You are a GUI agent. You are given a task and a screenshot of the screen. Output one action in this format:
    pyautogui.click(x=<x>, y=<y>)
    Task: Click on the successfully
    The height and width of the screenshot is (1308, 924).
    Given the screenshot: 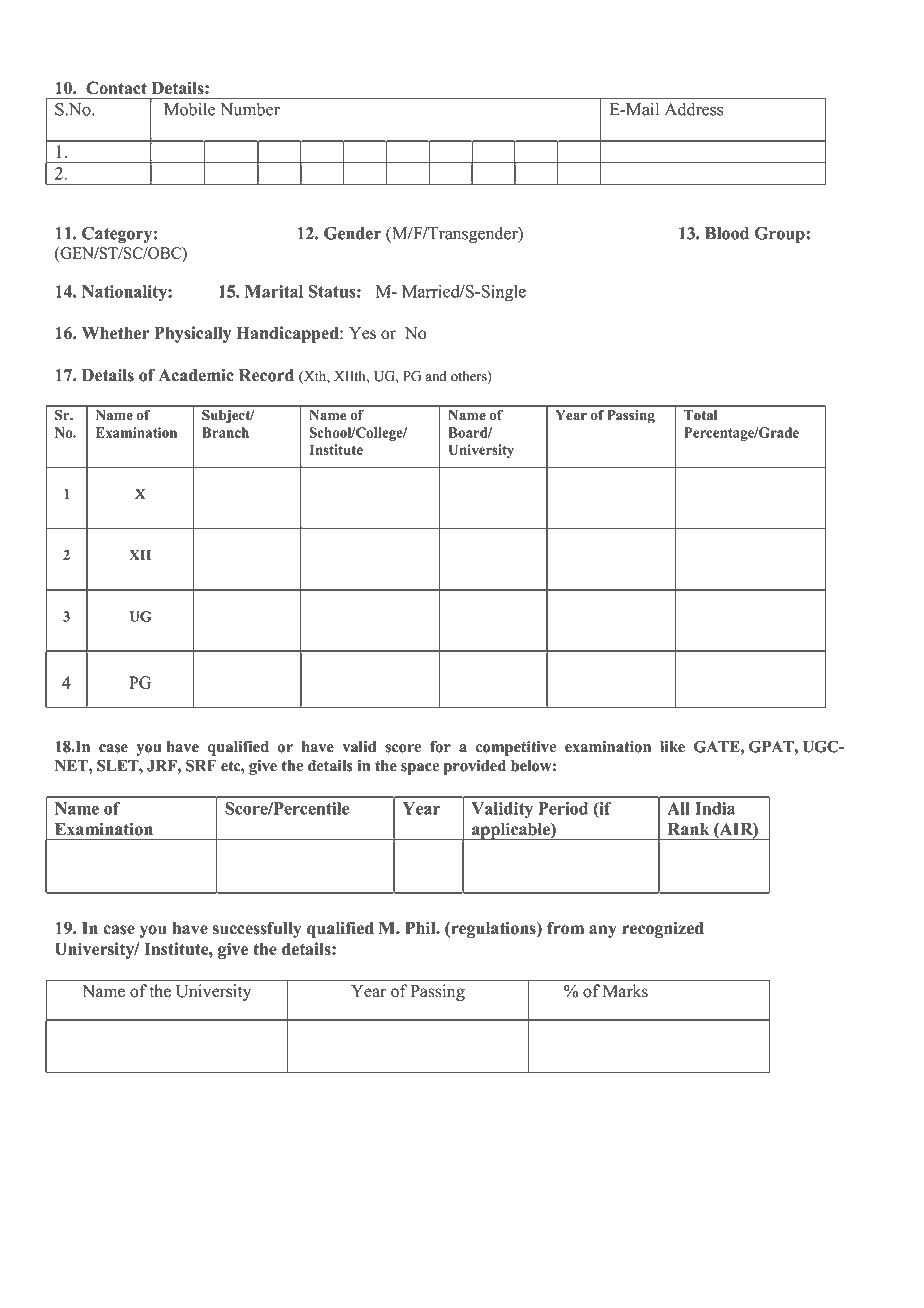 What is the action you would take?
    pyautogui.click(x=257, y=929)
